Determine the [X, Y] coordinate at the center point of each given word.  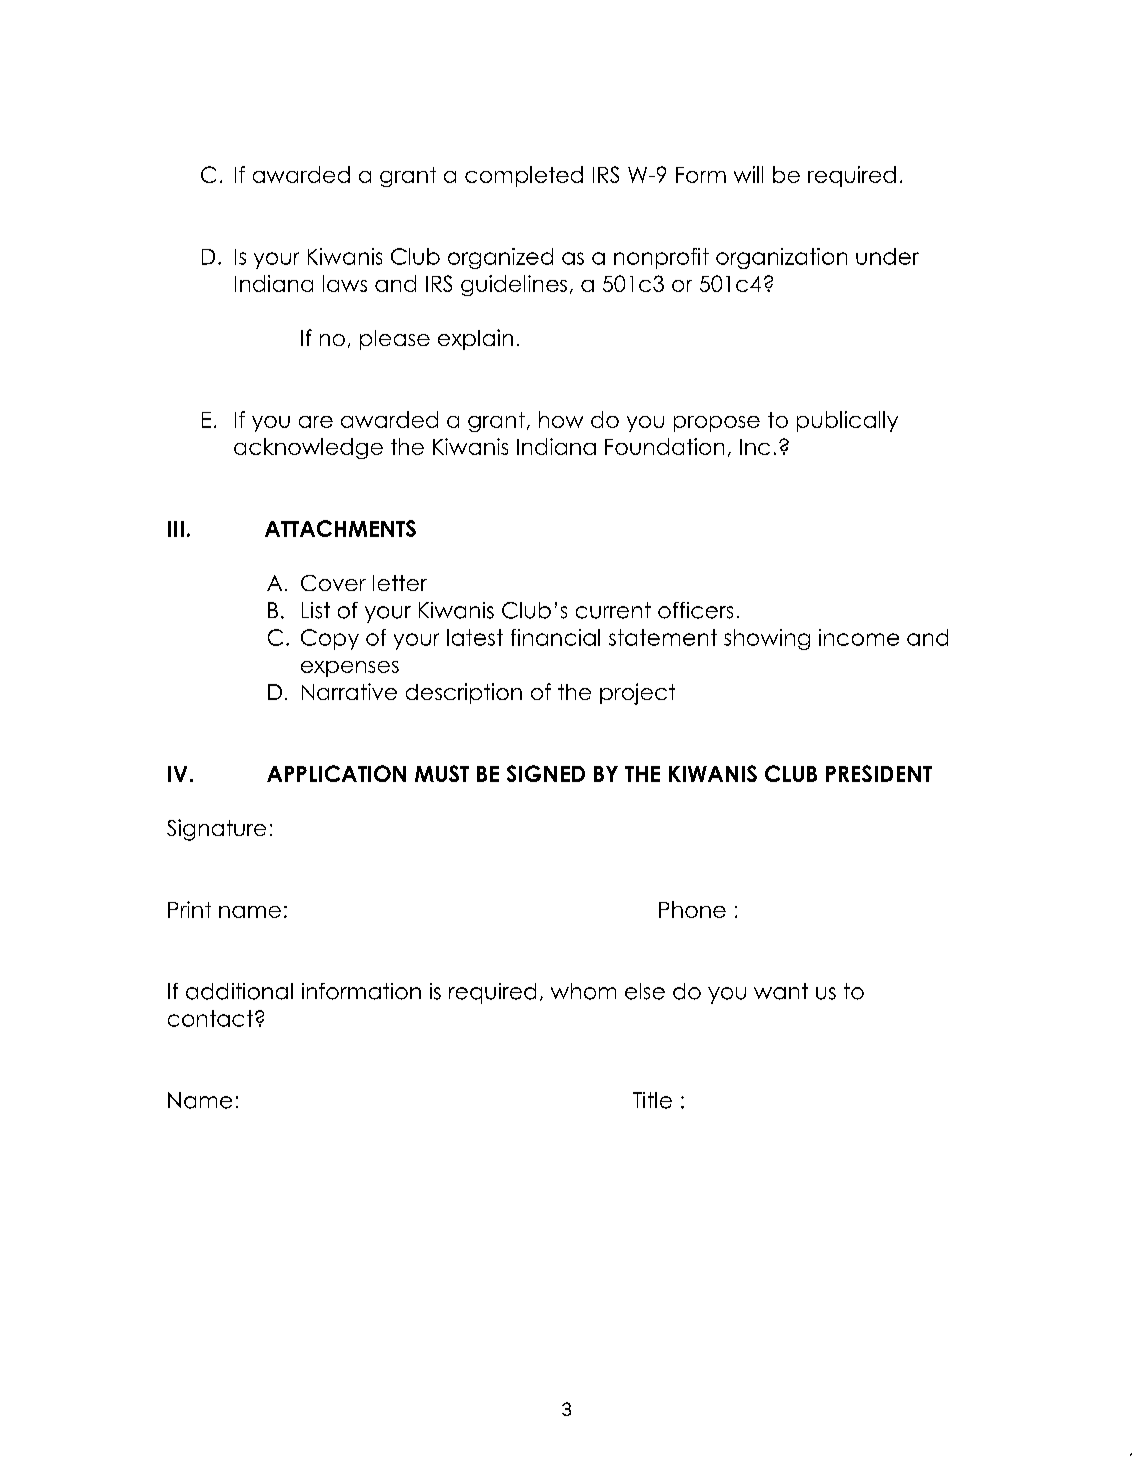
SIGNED [546, 773]
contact [210, 1018]
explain [475, 339]
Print [189, 909]
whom [583, 991]
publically [847, 421]
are [316, 422]
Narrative [349, 691]
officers [695, 610]
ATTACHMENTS [340, 528]
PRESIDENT [879, 773]
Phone [692, 909]
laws [345, 283]
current [613, 610]
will [748, 174]
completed [524, 176]
